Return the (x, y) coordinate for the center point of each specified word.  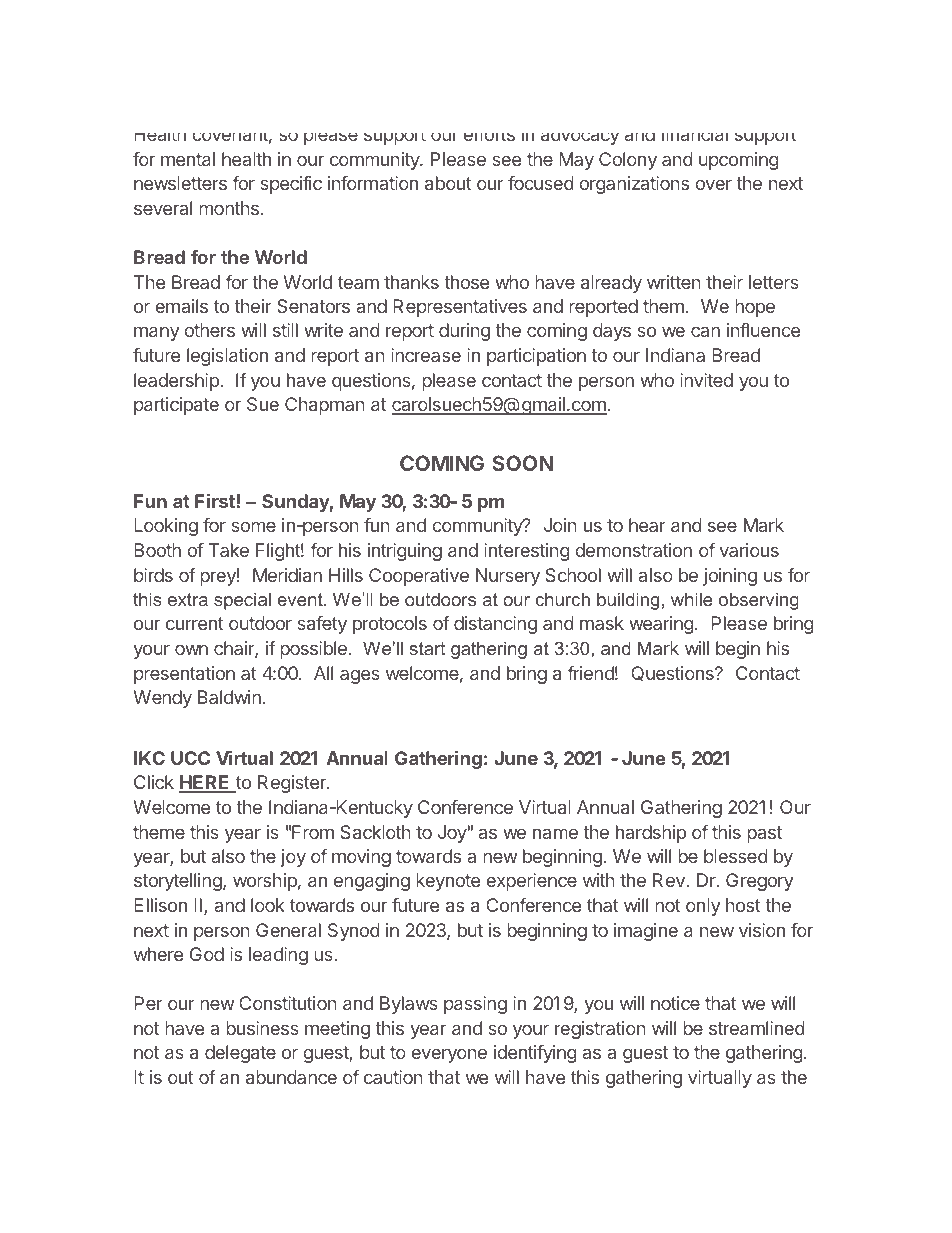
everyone (449, 1055)
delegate (240, 1054)
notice (675, 1003)
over (714, 184)
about (448, 183)
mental (188, 159)
